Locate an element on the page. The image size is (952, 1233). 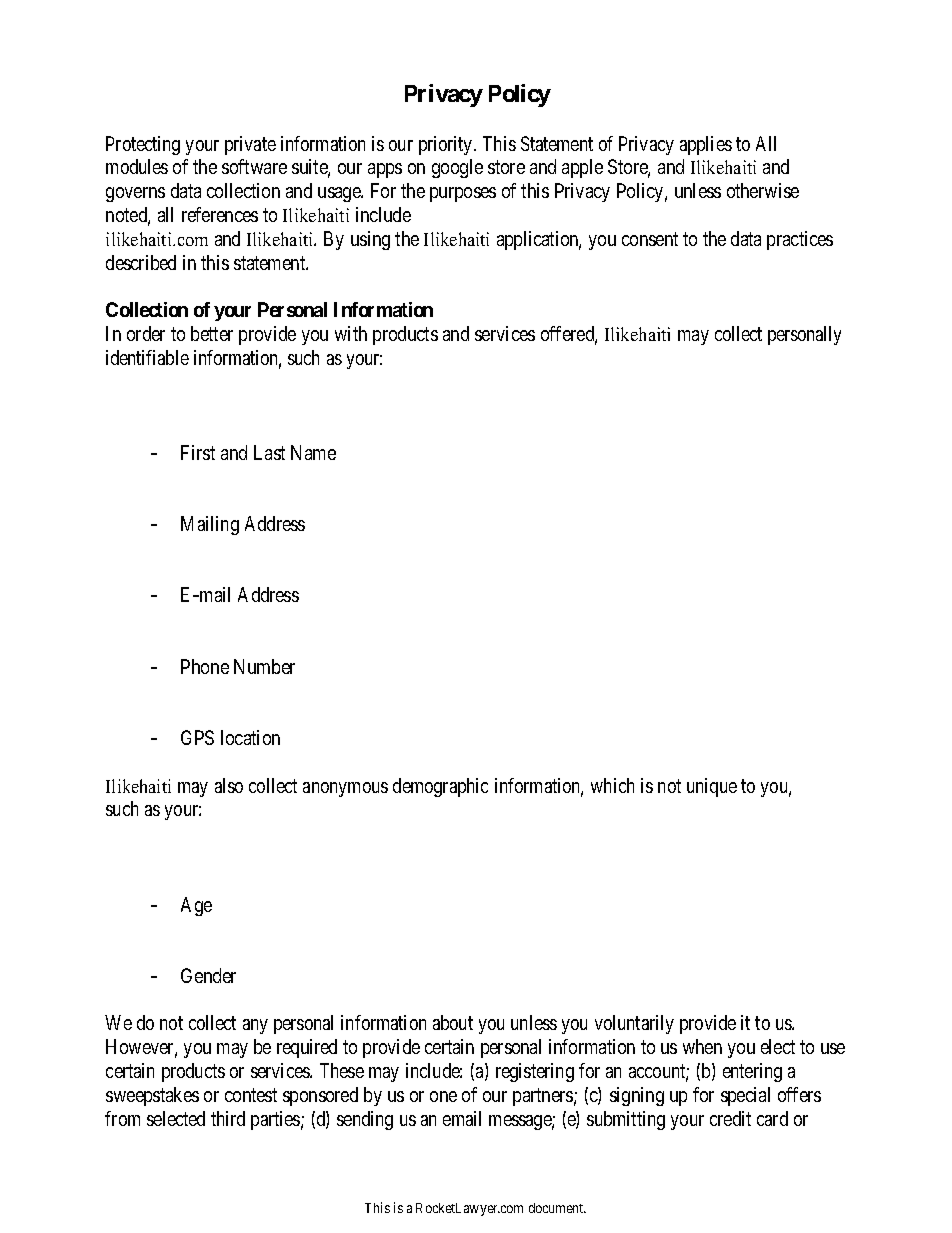
otherwise is located at coordinates (763, 190).
